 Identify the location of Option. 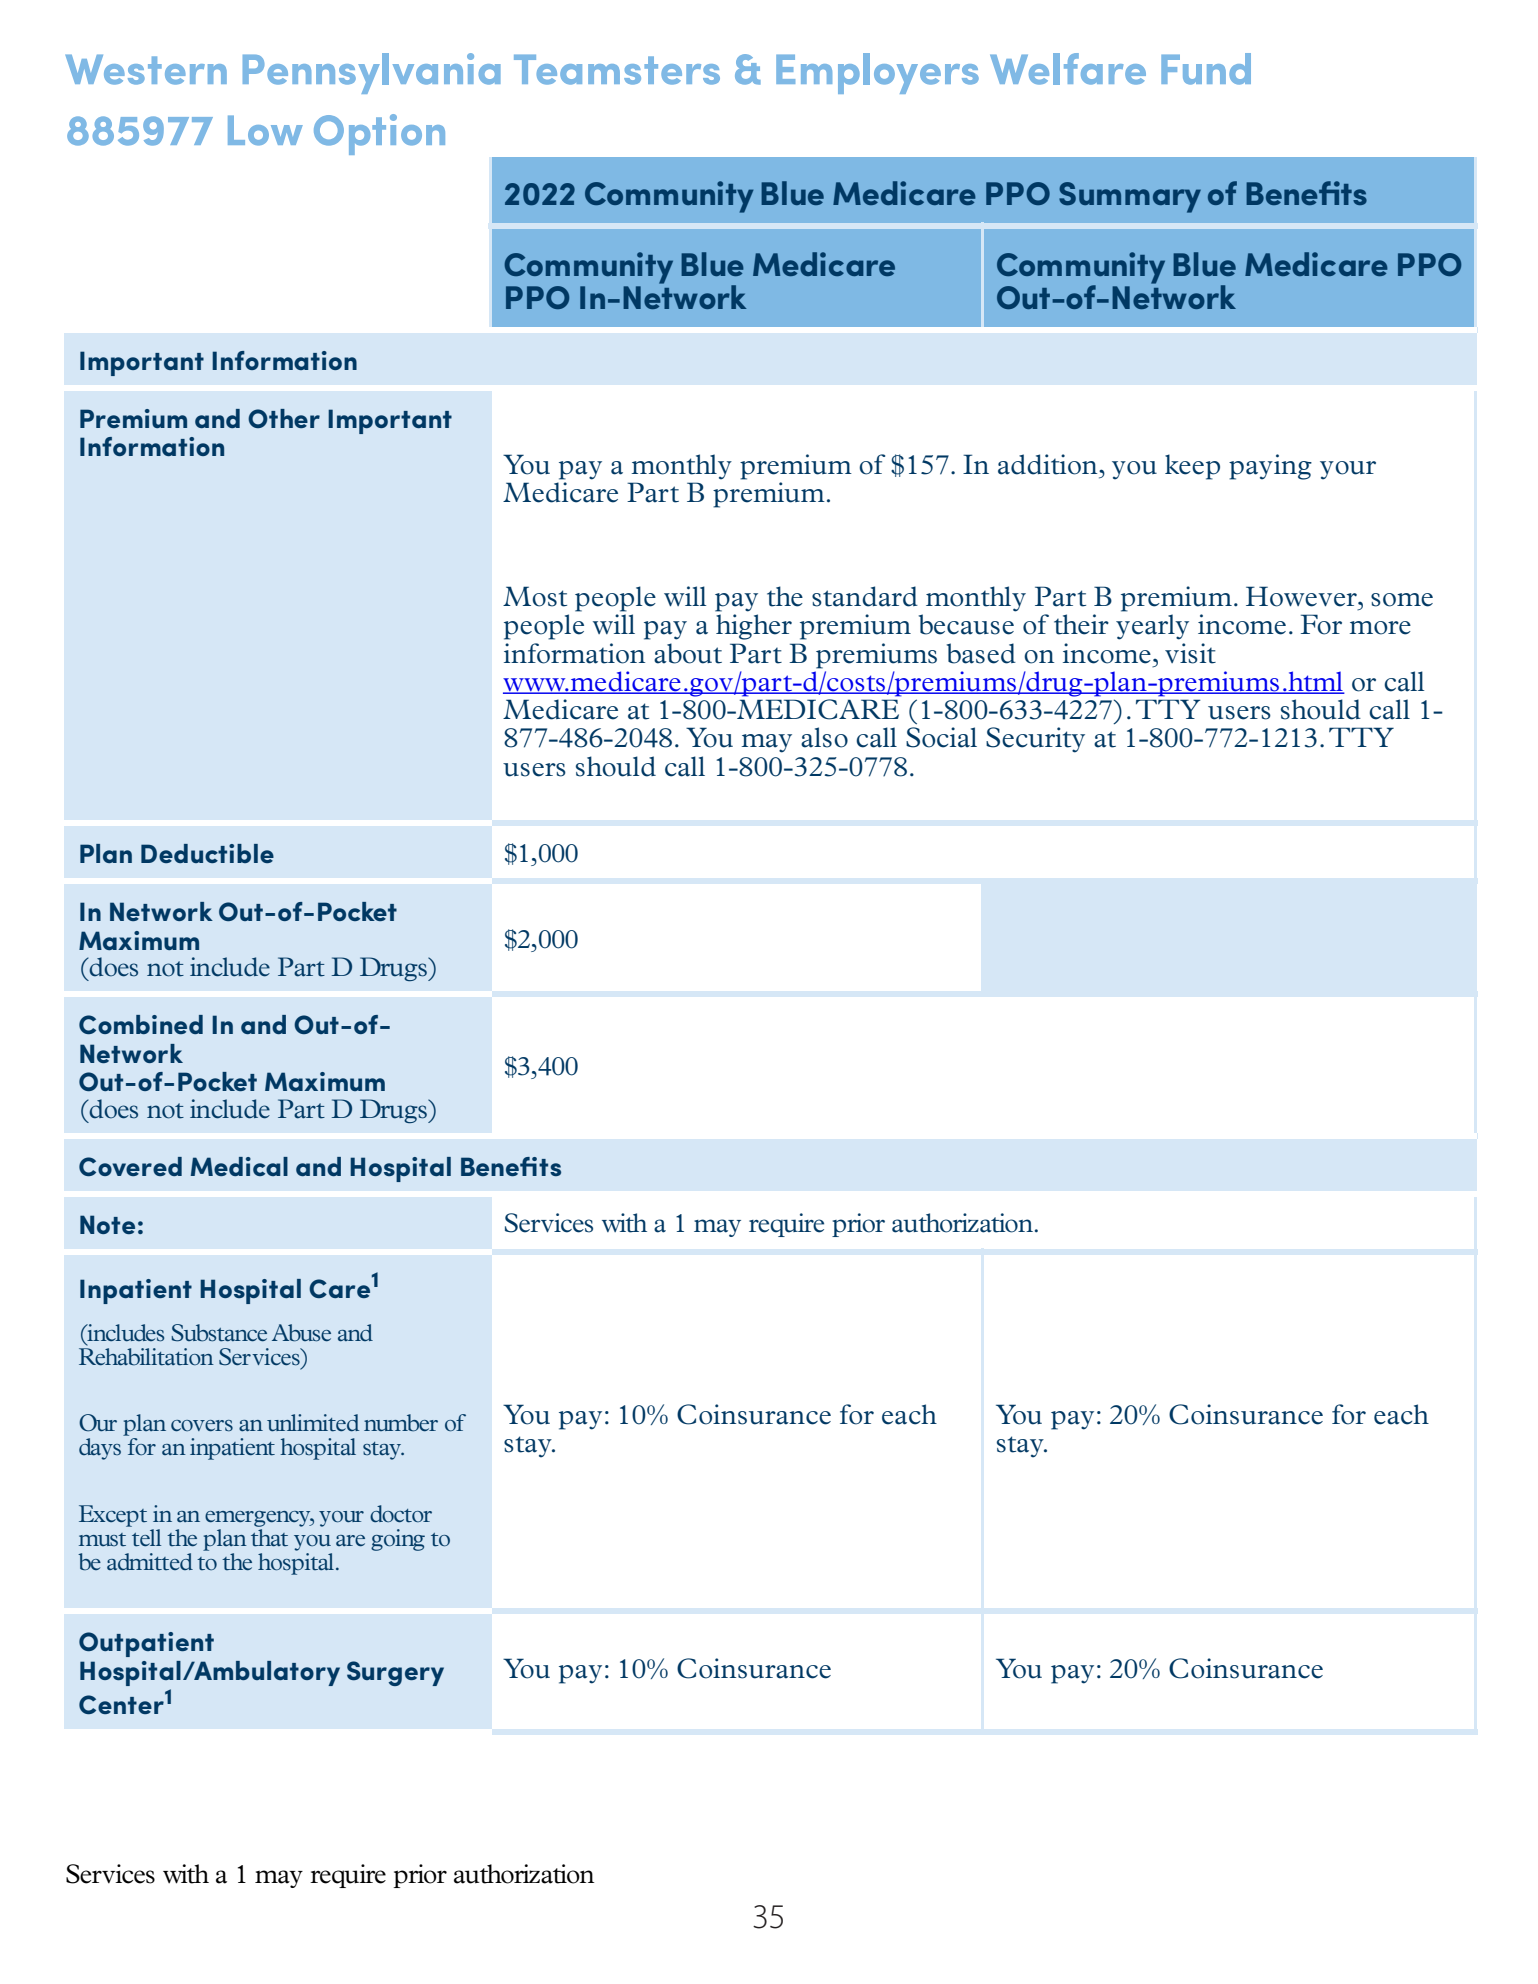
(379, 134).
